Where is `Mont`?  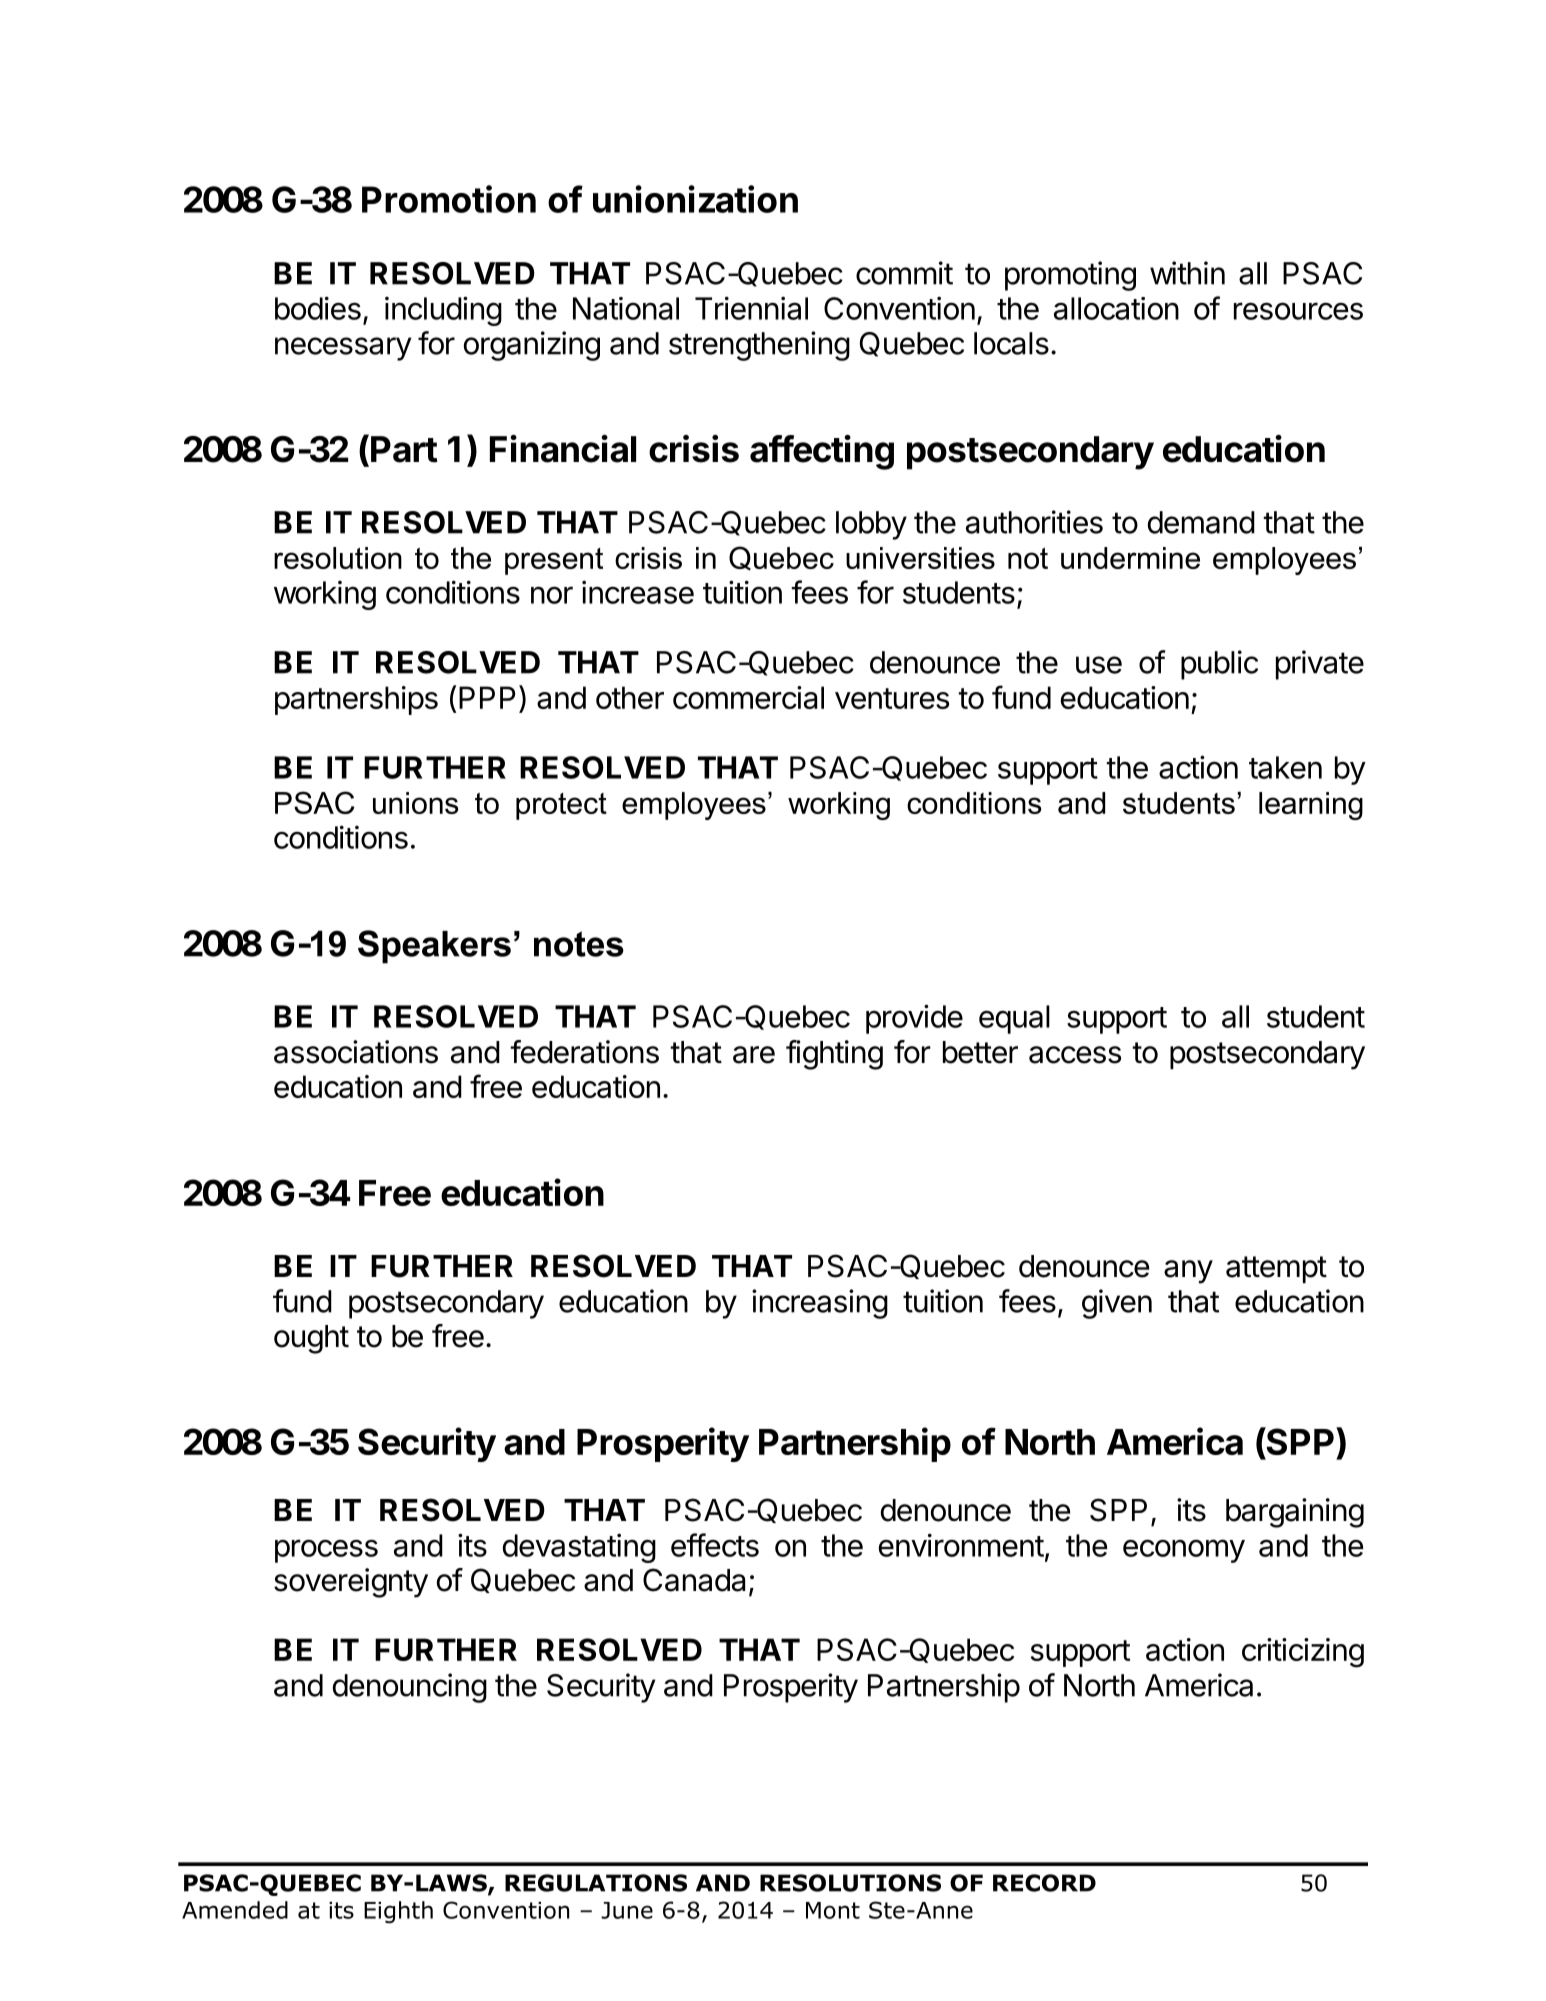 Mont is located at coordinates (833, 1910).
